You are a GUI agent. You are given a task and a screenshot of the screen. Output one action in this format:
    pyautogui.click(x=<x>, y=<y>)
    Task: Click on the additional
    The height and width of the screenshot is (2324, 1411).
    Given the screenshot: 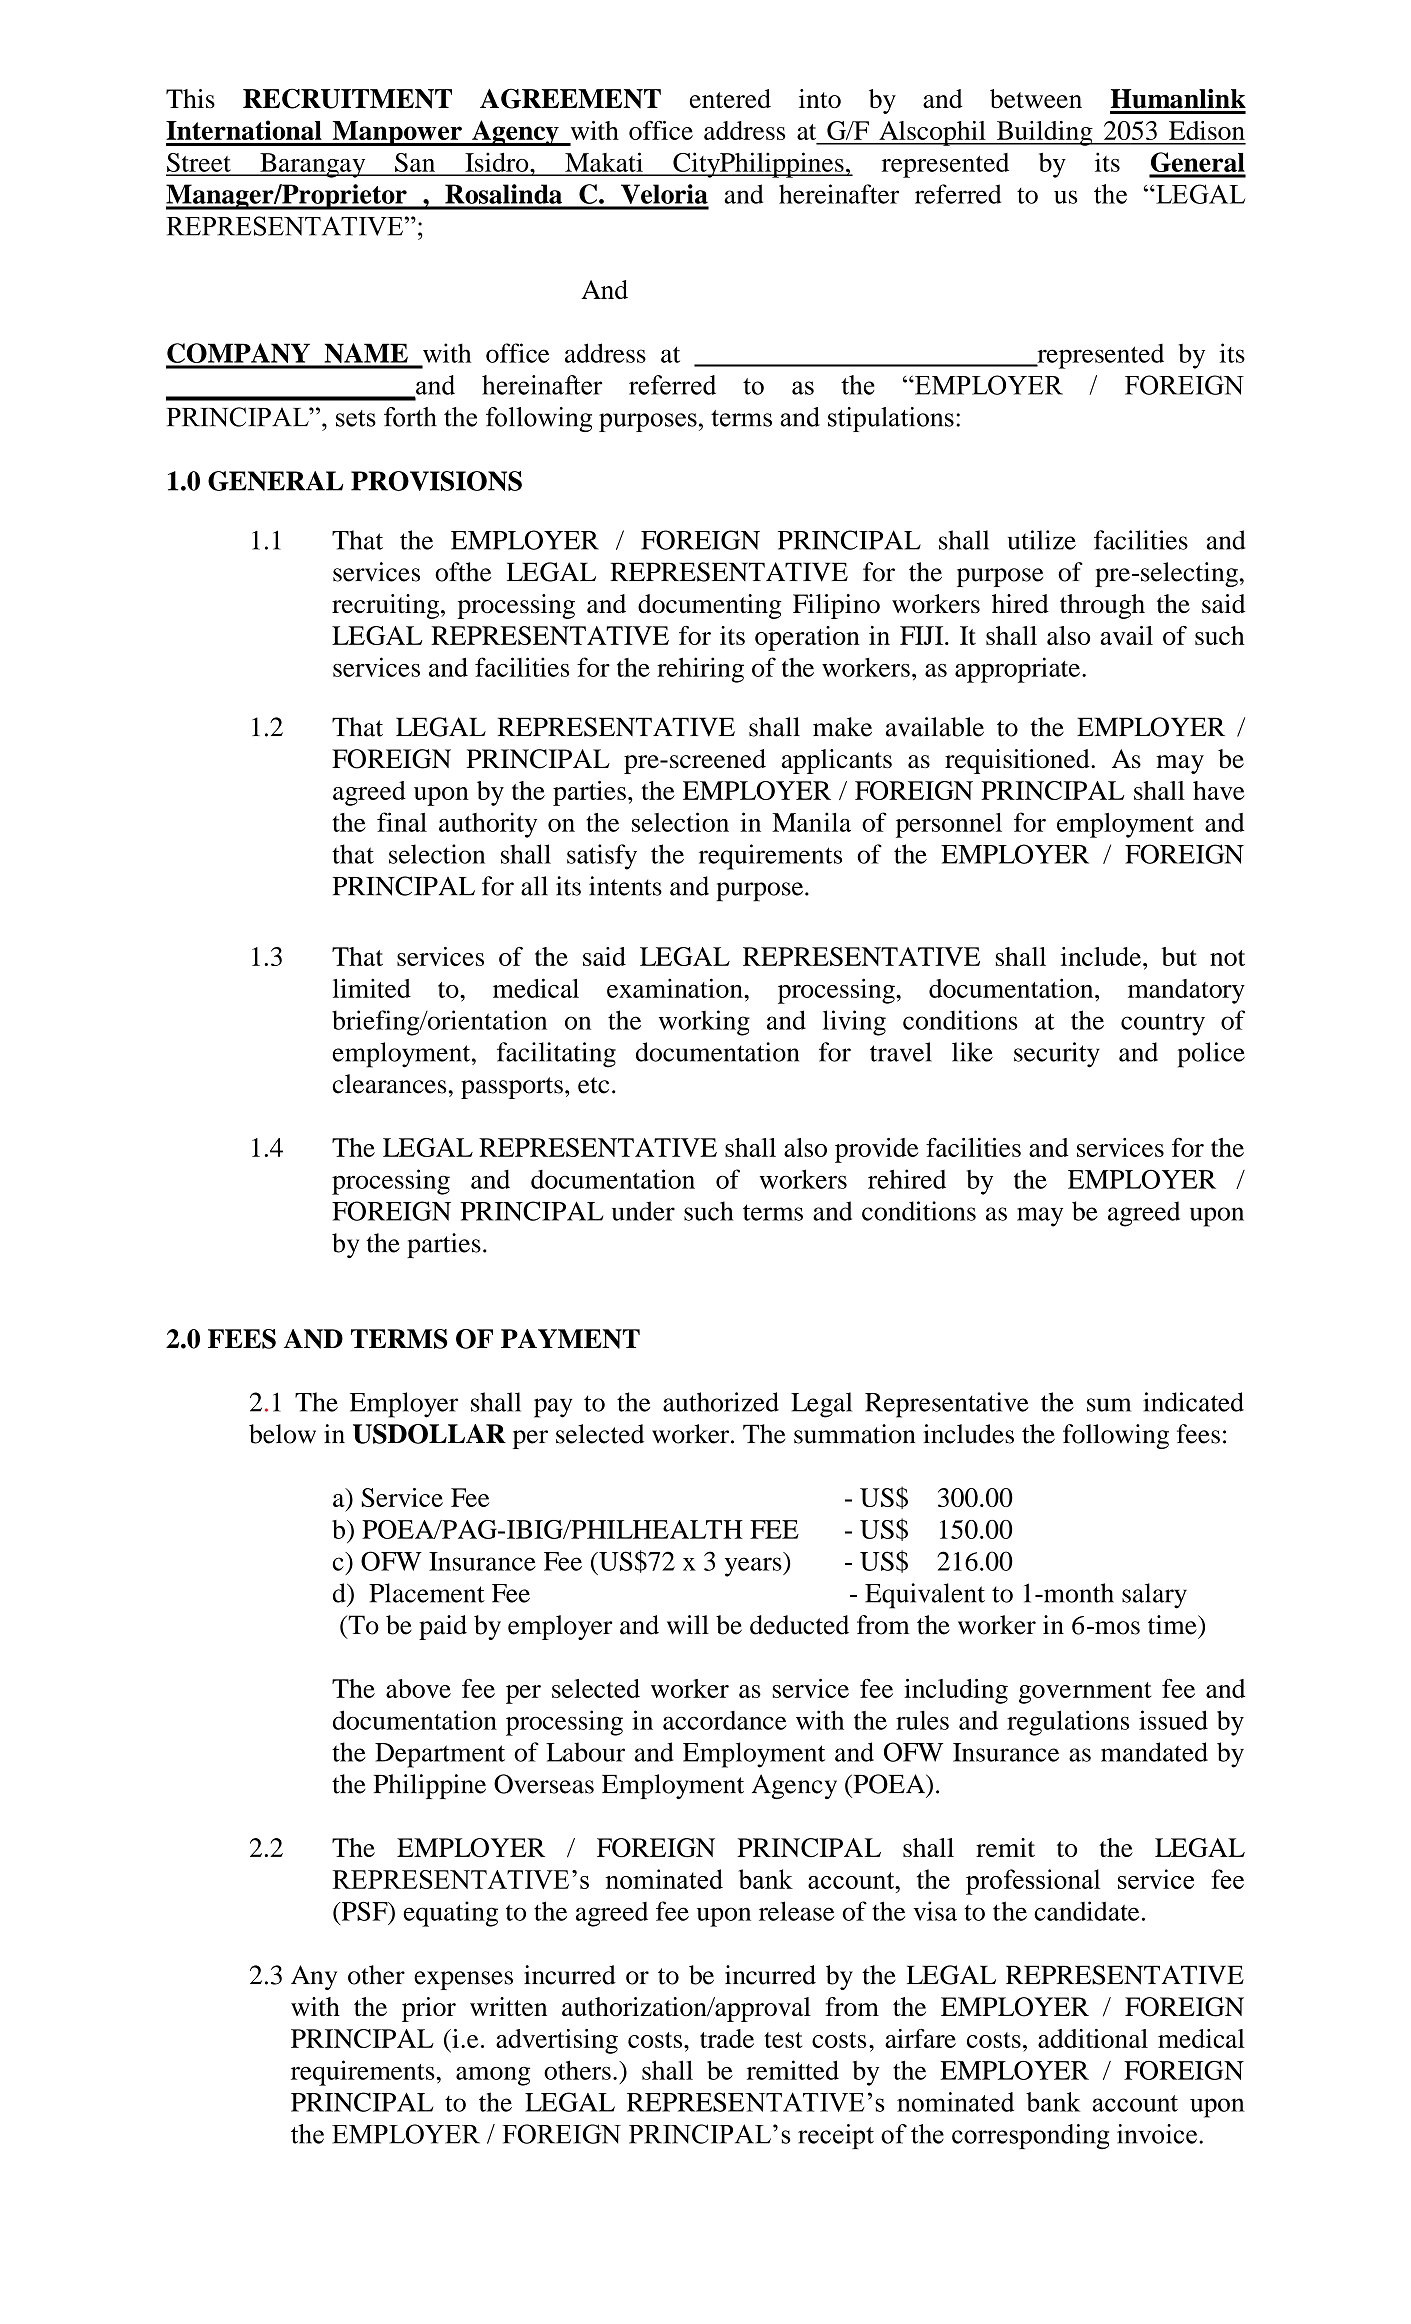 What is the action you would take?
    pyautogui.click(x=1093, y=2038)
